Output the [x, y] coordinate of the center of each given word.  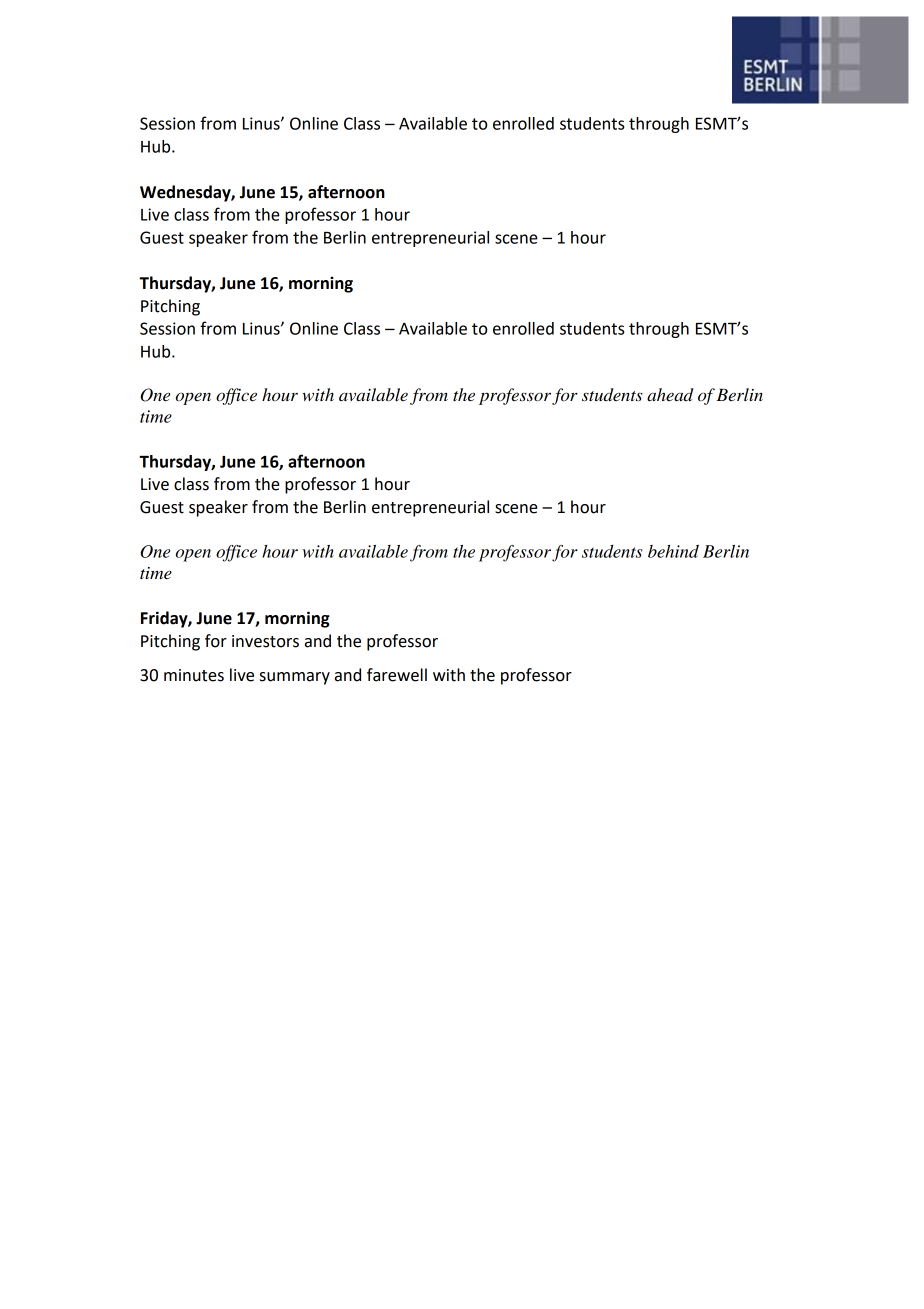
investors [265, 641]
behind [673, 551]
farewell [397, 675]
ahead [670, 395]
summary [295, 678]
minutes [194, 675]
